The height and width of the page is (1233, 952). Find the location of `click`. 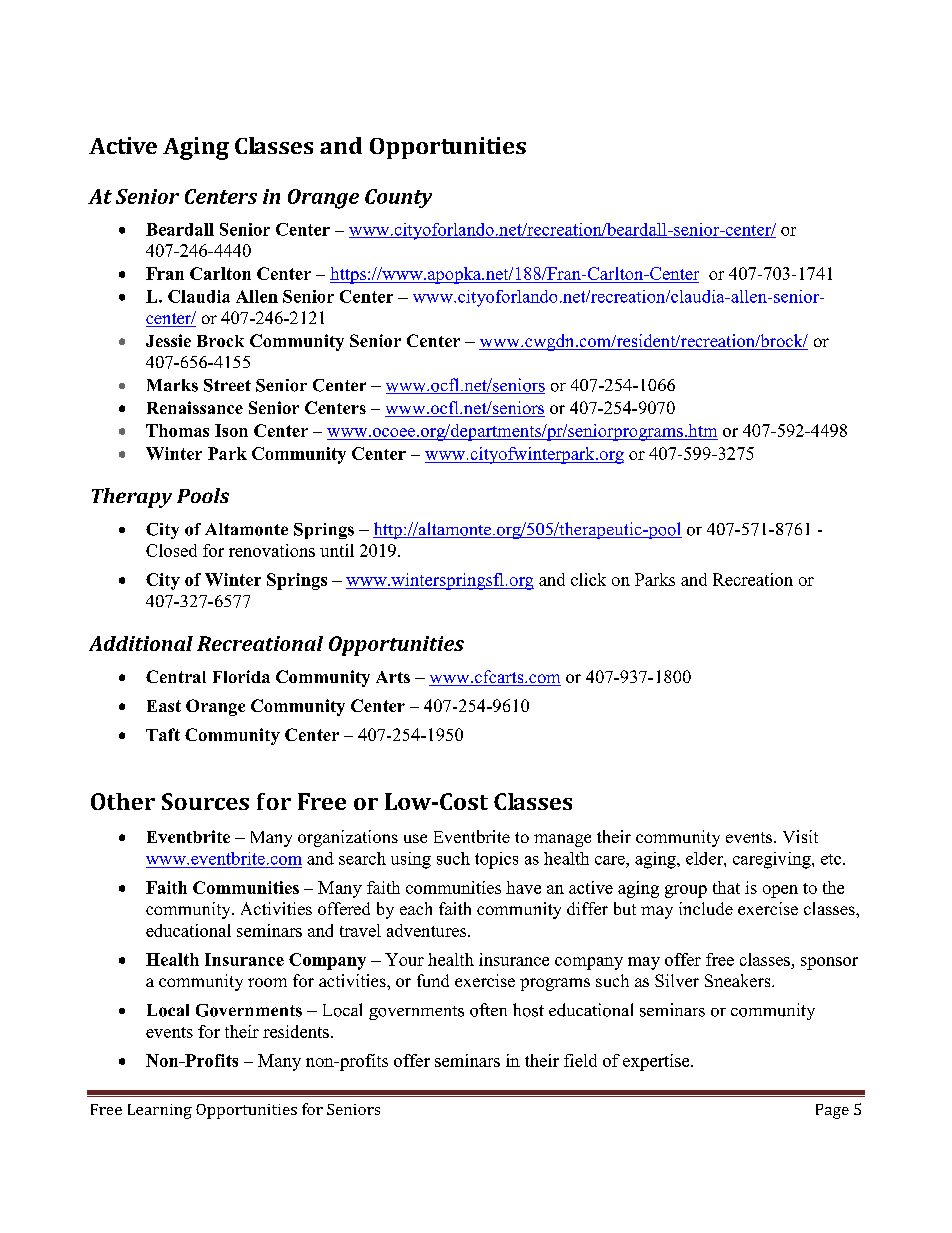

click is located at coordinates (588, 579).
